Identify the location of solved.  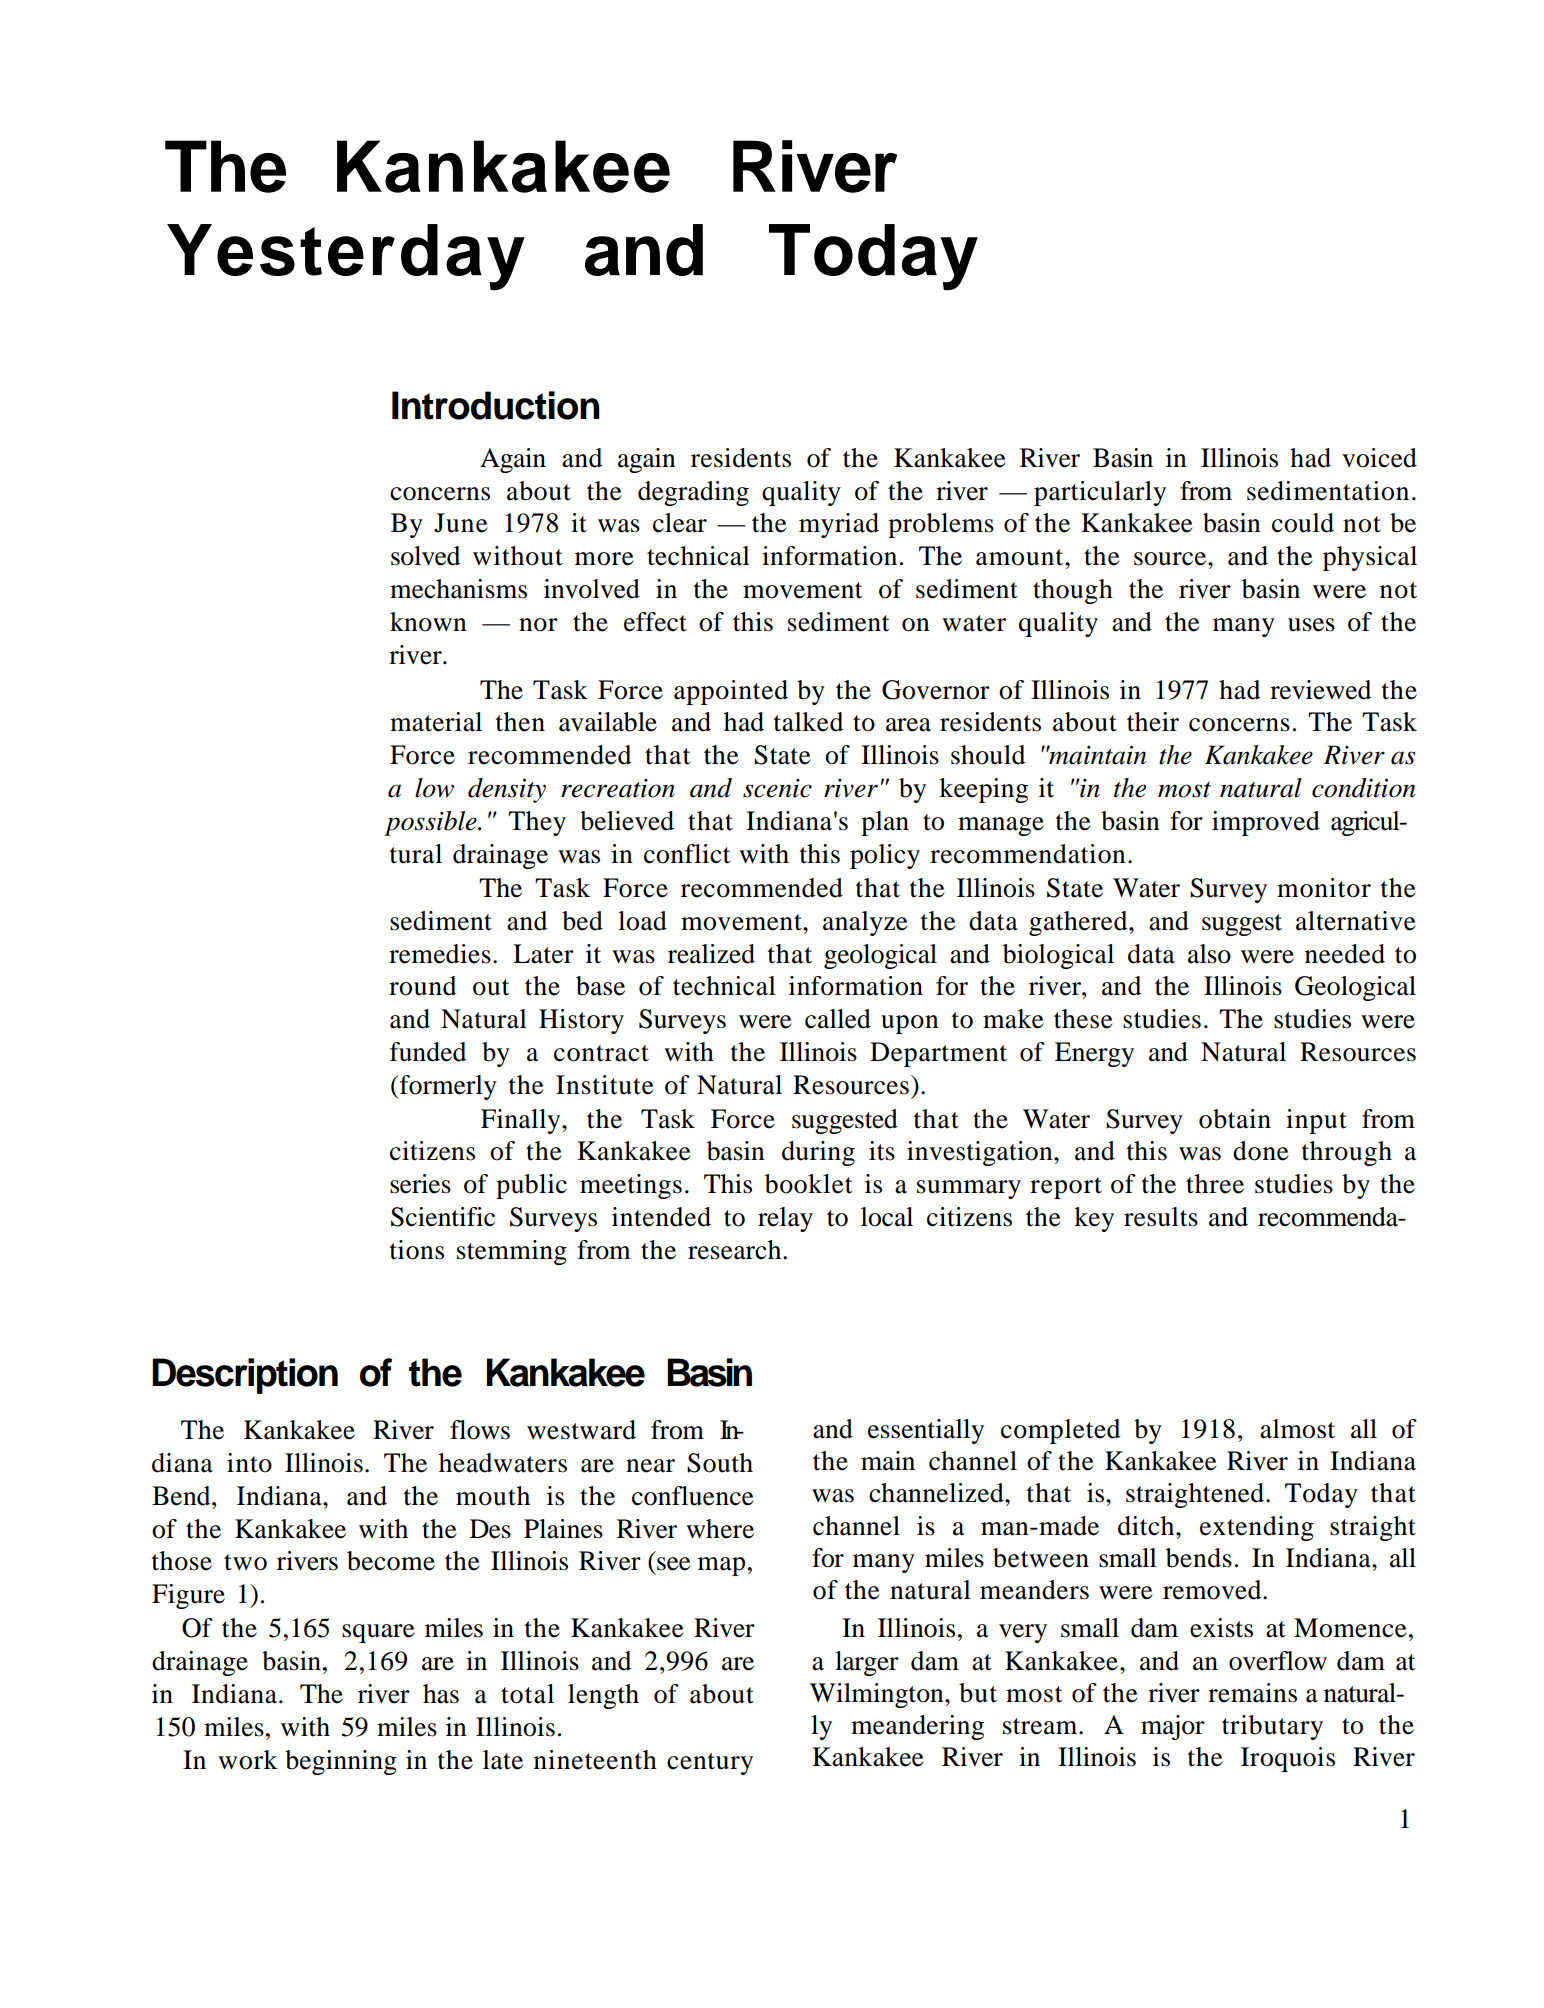
(425, 556).
